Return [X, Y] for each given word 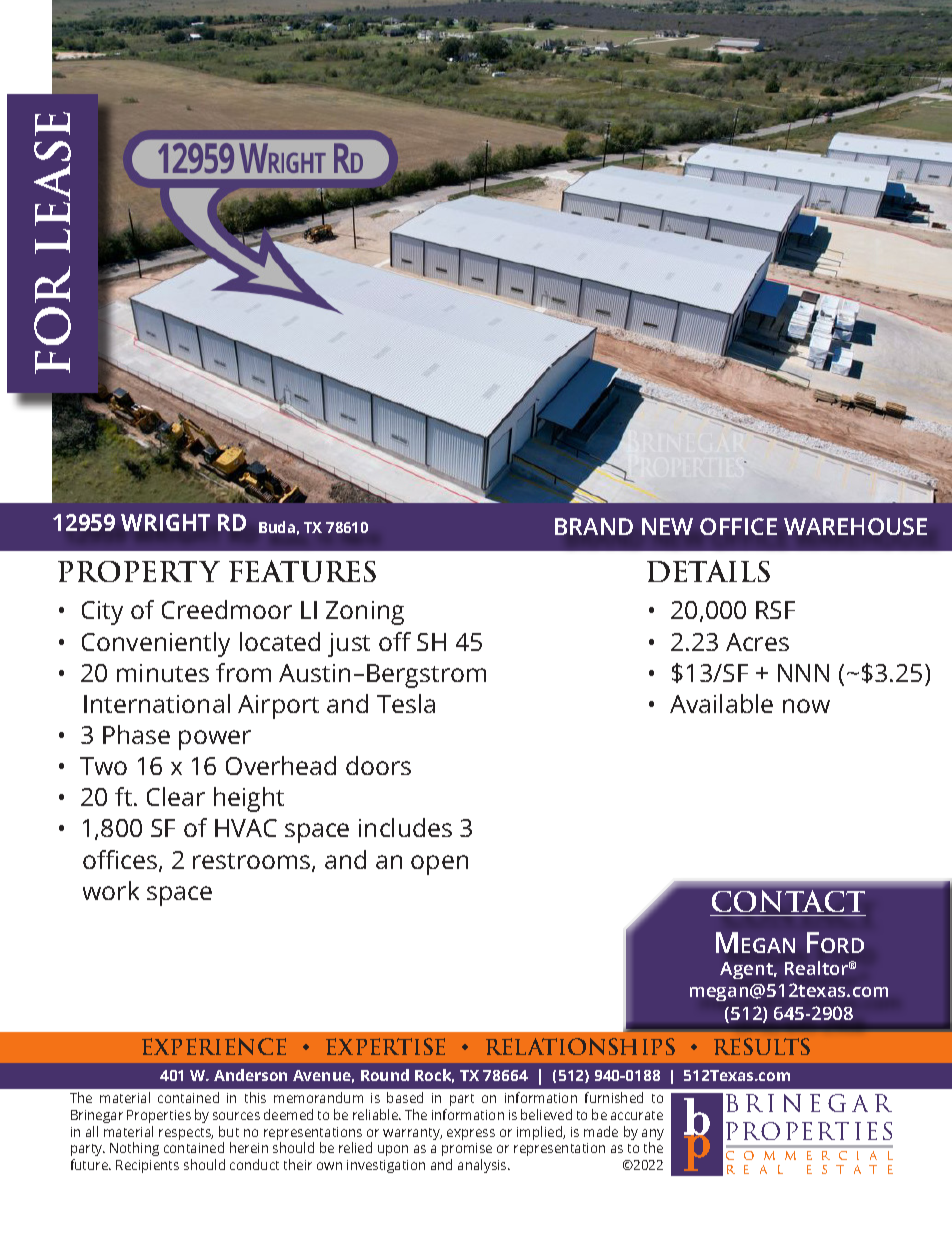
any [653, 1136]
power [215, 740]
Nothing [134, 1149]
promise [467, 1151]
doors [378, 765]
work [111, 890]
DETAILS [708, 571]
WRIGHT [165, 522]
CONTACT [788, 903]
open [439, 865]
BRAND [594, 526]
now [806, 706]
